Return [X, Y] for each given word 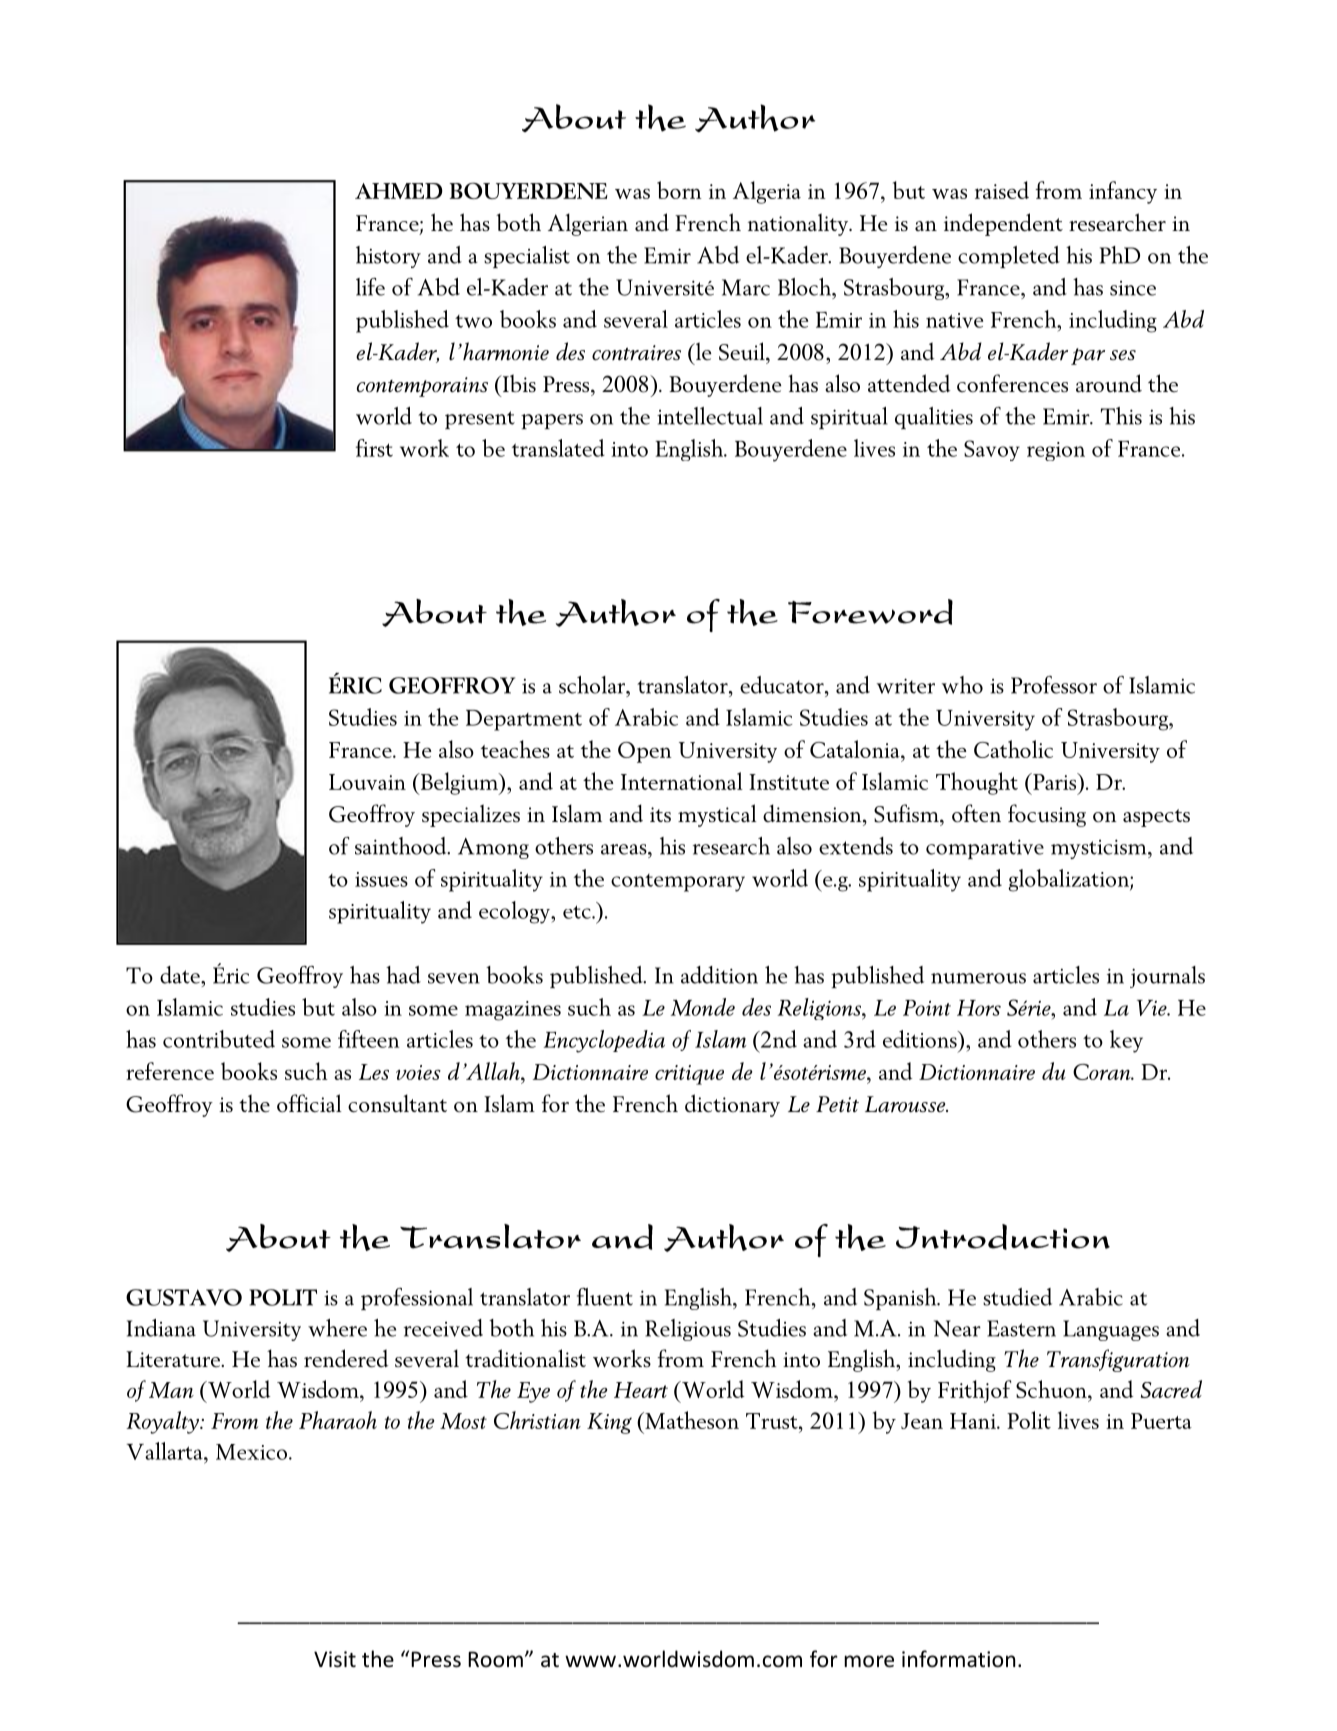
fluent [605, 1297]
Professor [1054, 685]
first [374, 448]
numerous [978, 978]
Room [495, 1659]
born [679, 190]
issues [381, 879]
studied [1017, 1297]
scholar [593, 685]
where [337, 1328]
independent [1003, 224]
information [958, 1659]
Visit [335, 1659]
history [388, 257]
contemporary [678, 883]
